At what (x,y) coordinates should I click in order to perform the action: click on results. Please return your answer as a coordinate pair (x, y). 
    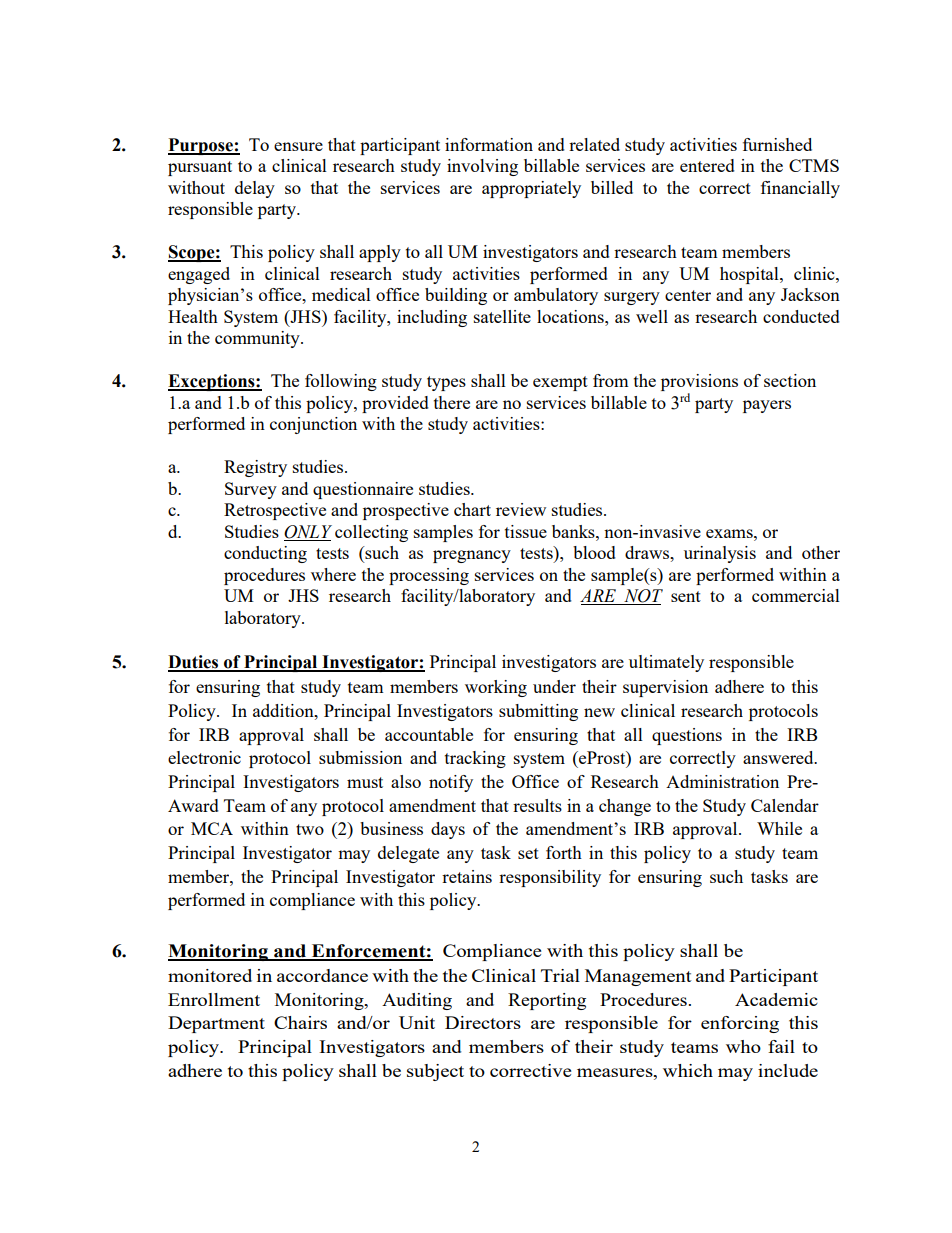
    Looking at the image, I should click on (537, 805).
